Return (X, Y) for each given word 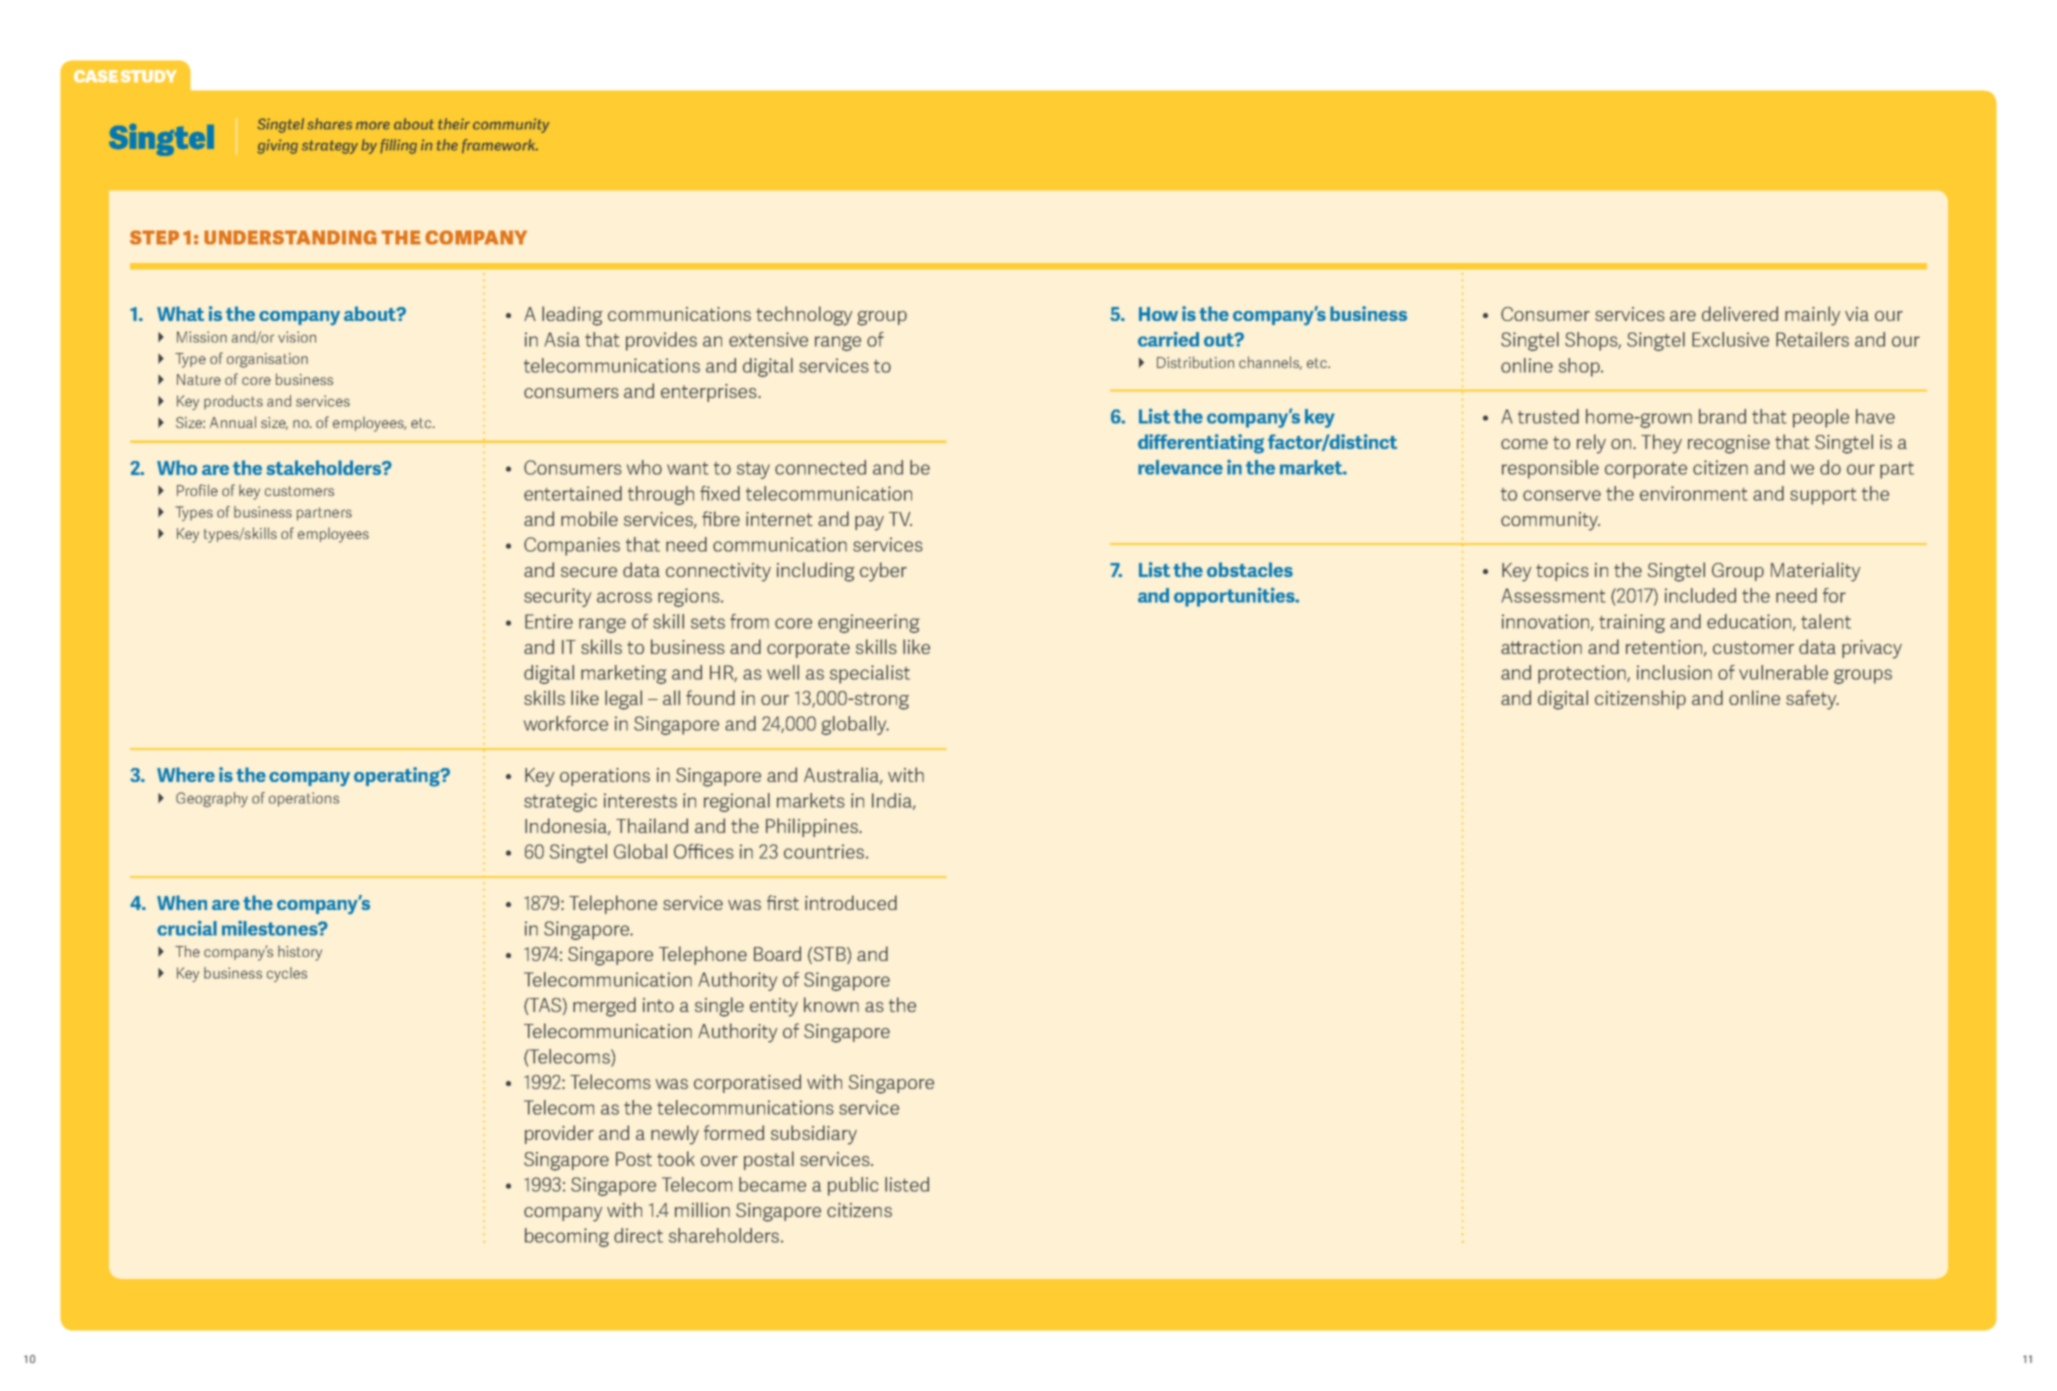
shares (329, 124)
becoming (567, 1237)
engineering (869, 623)
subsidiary (814, 1135)
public (853, 1186)
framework (500, 146)
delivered (1740, 313)
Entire (549, 621)
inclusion (1674, 672)
